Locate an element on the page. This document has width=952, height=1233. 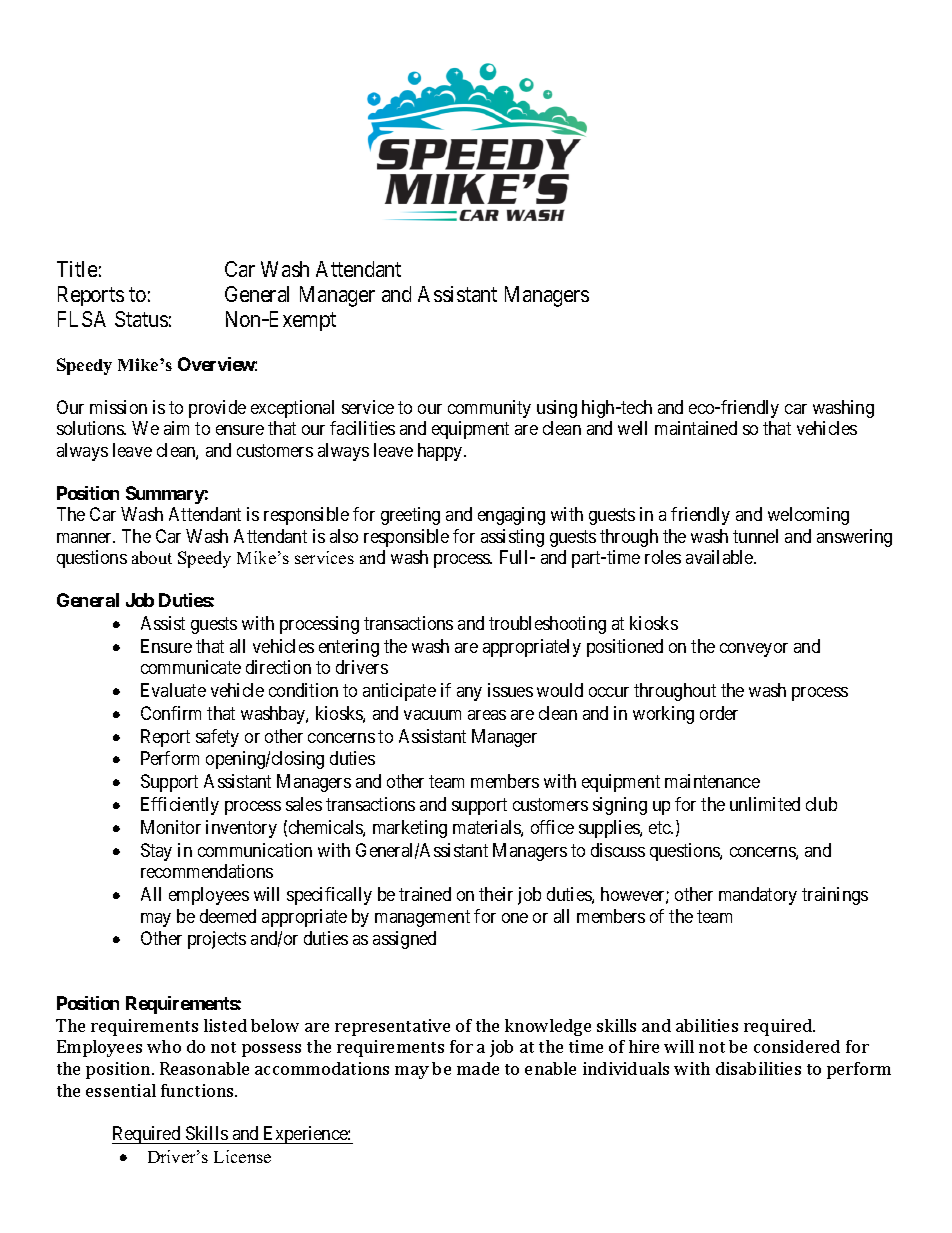
made is located at coordinates (478, 1068).
